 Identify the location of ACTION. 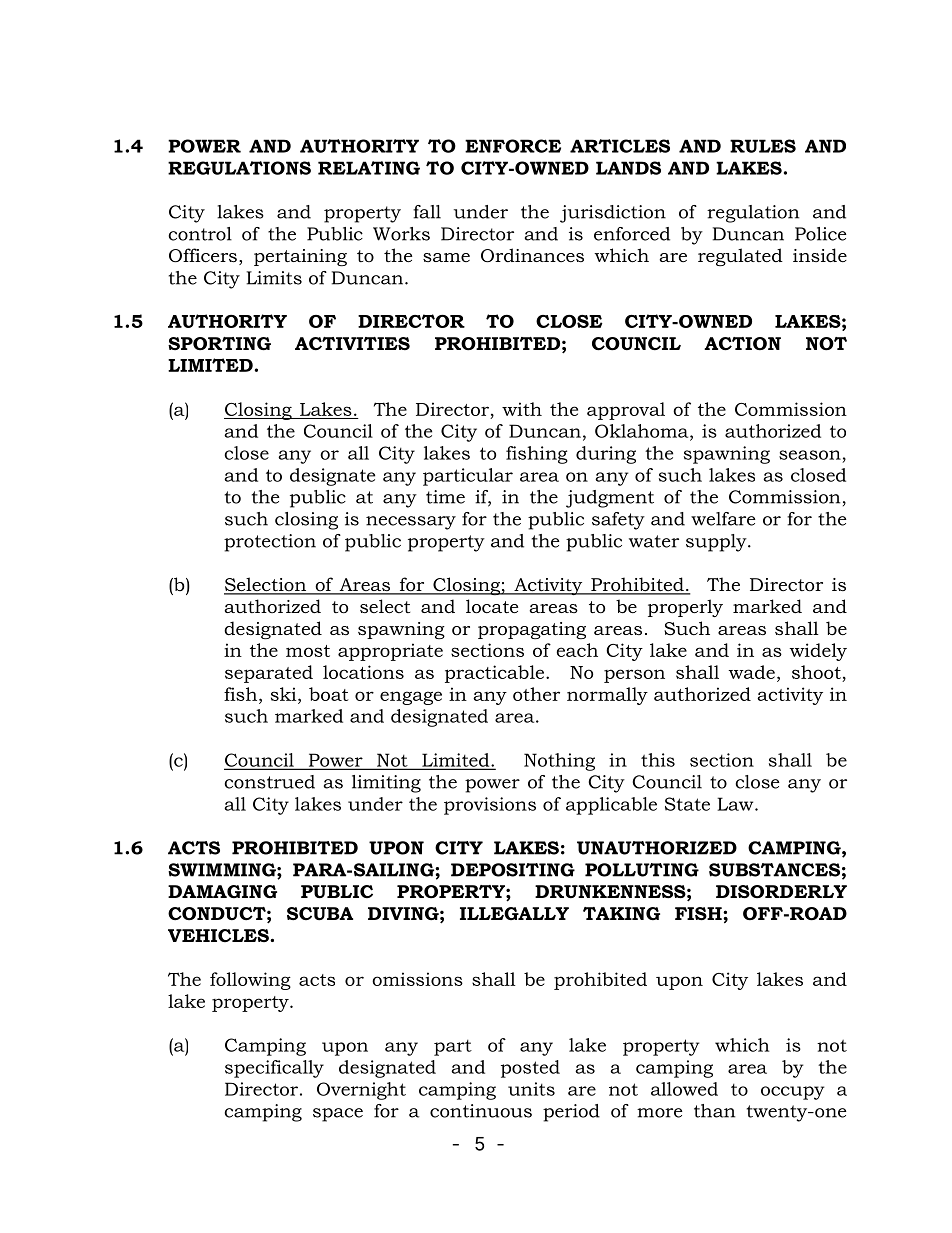
(742, 344).
